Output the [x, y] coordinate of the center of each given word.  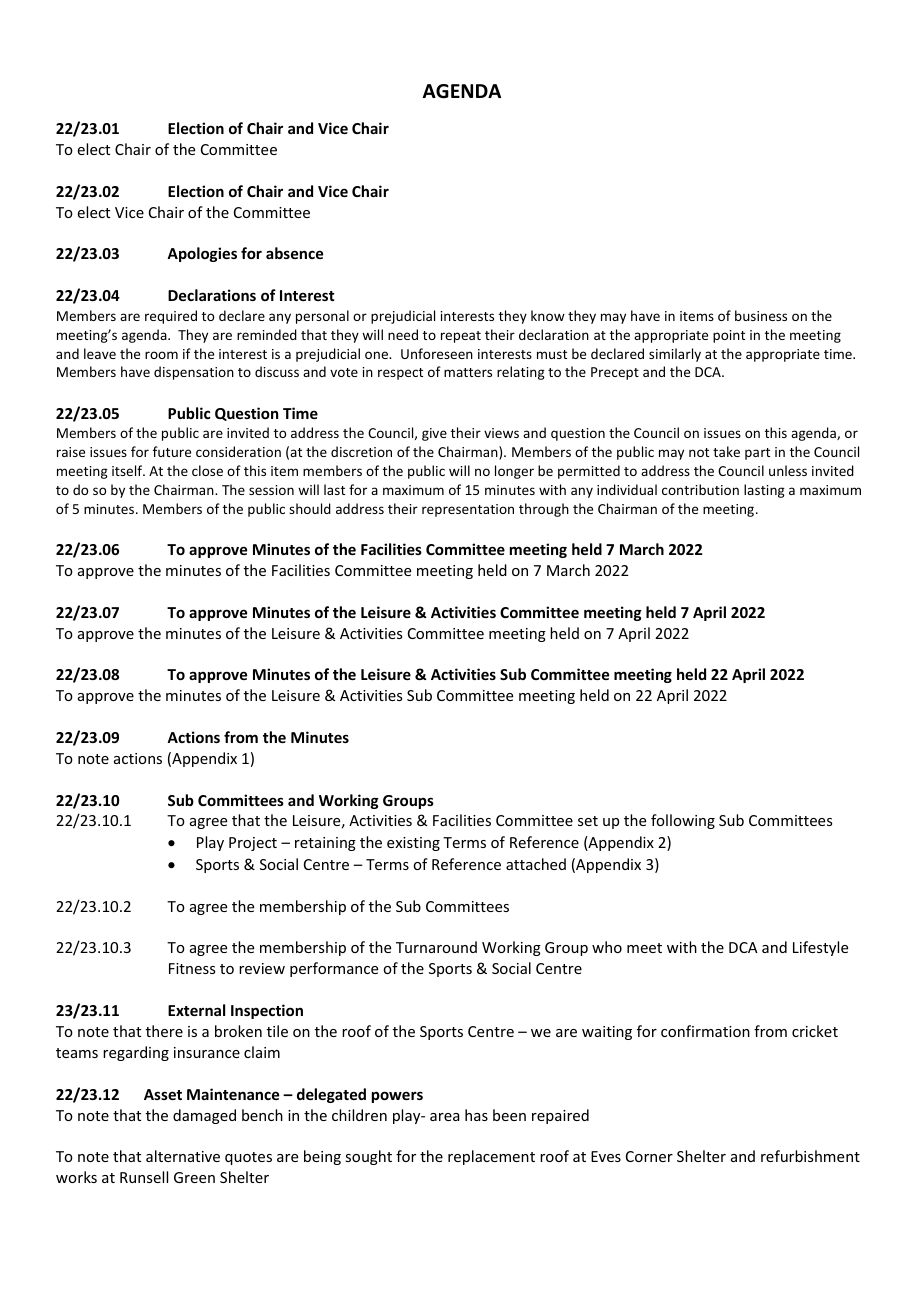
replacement [491, 1157]
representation [468, 510]
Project [253, 844]
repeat [461, 337]
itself [128, 470]
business [761, 315]
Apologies [202, 254]
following [683, 821]
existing [413, 844]
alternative [183, 1156]
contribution [700, 489]
